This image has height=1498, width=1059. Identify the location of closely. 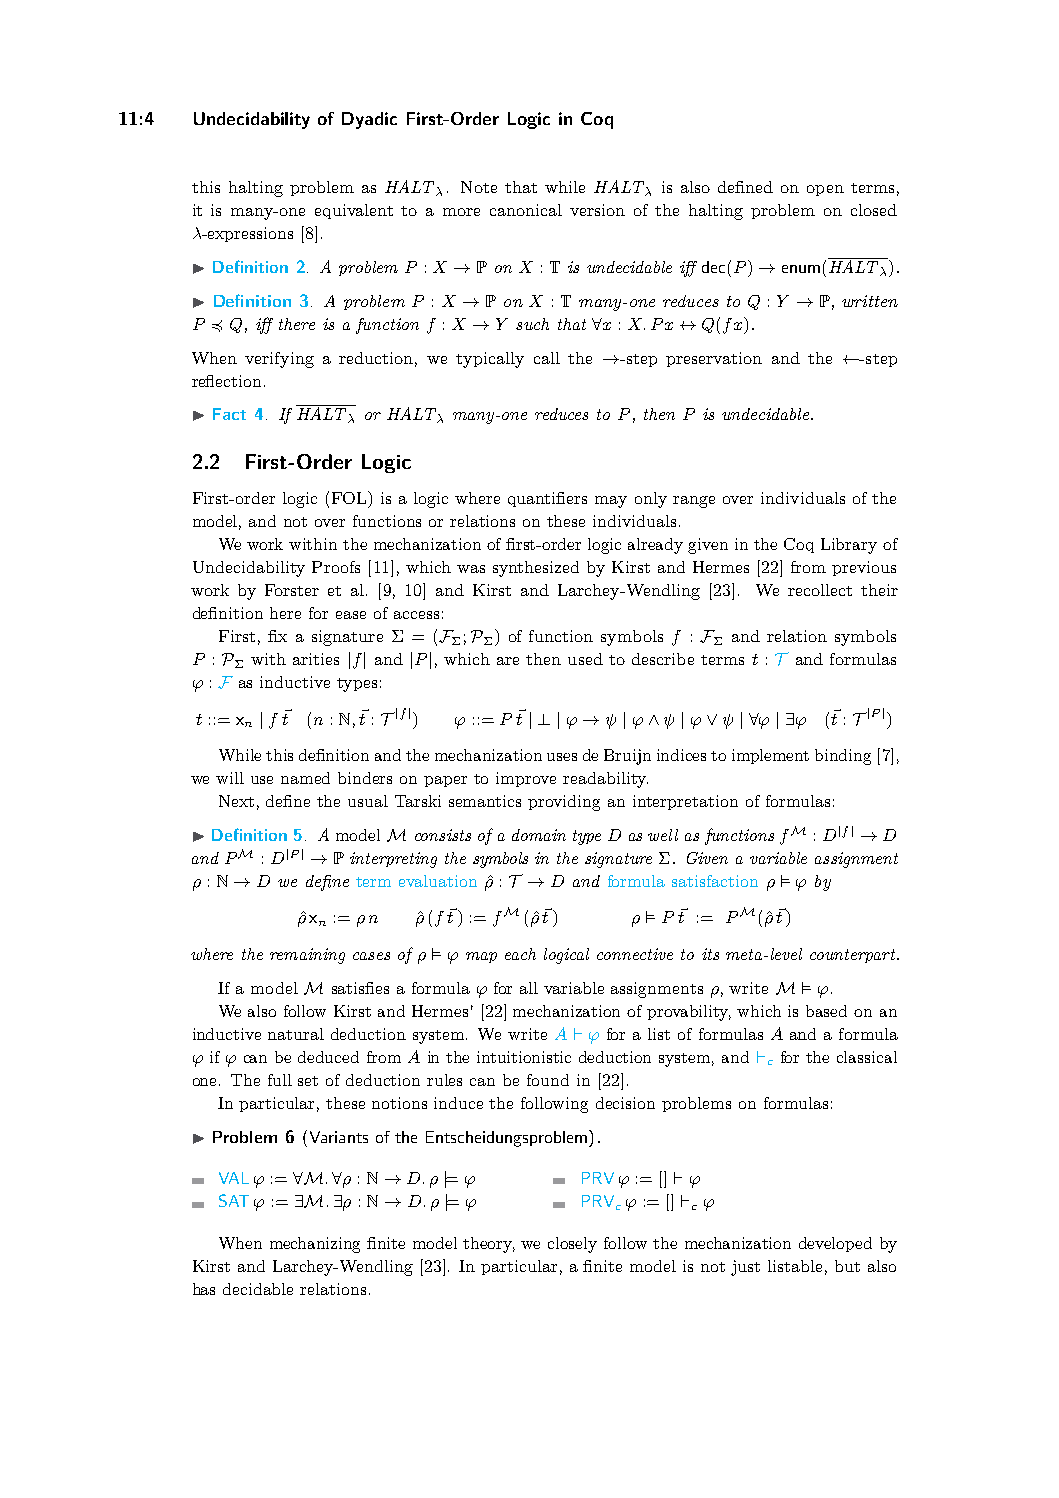
(572, 1245).
